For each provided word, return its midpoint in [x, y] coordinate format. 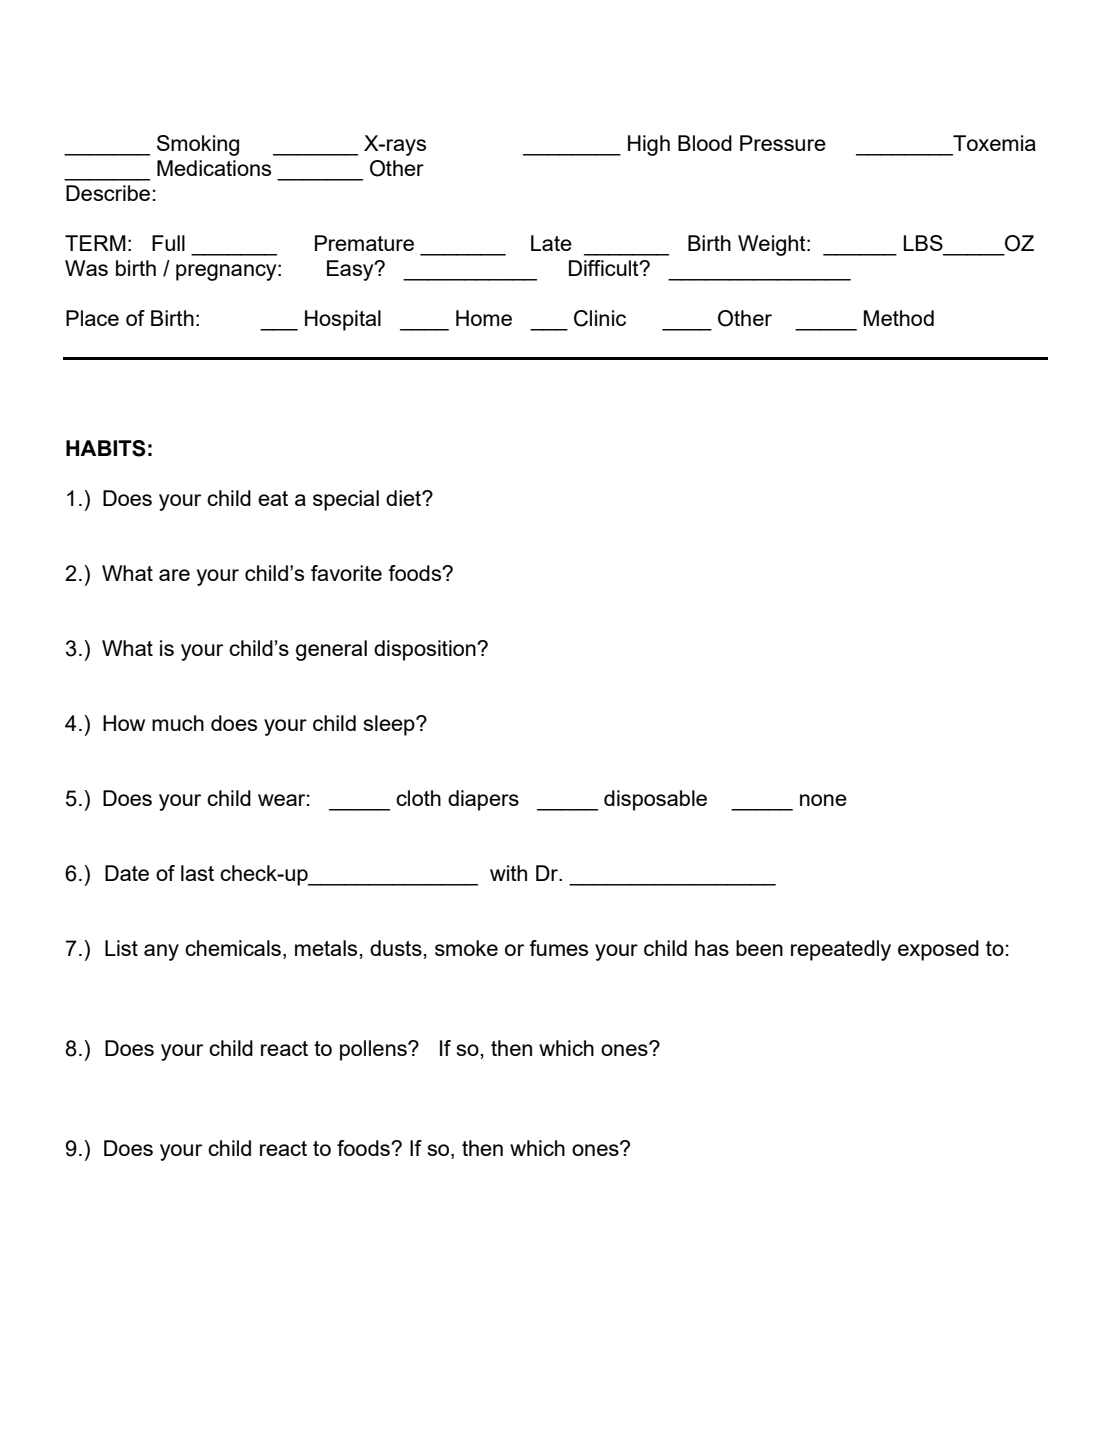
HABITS [106, 448]
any [161, 952]
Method [899, 318]
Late [551, 243]
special [346, 500]
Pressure [783, 143]
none [823, 800]
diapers [483, 800]
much [178, 723]
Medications [214, 168]
